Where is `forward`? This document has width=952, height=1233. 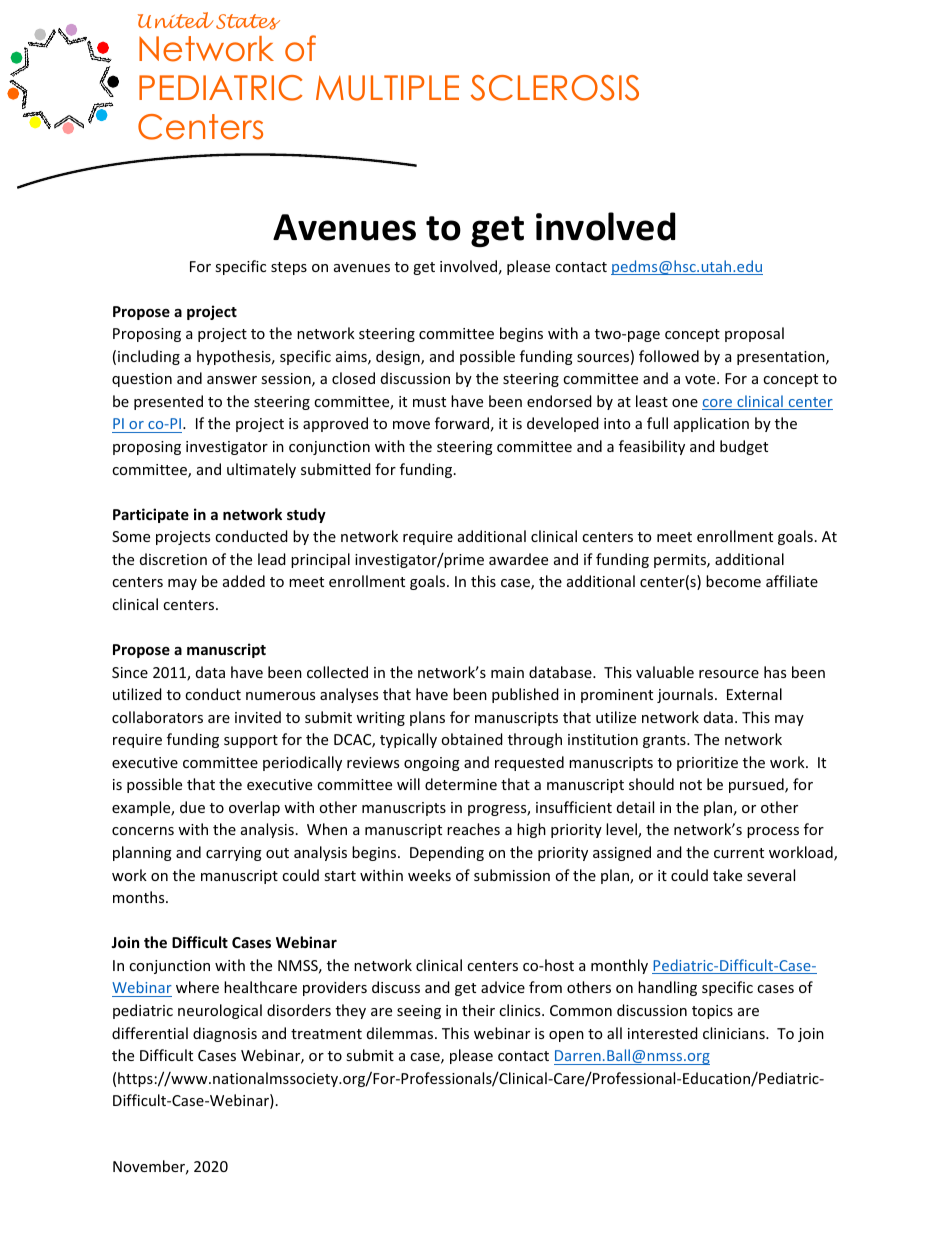
forward is located at coordinates (462, 423).
